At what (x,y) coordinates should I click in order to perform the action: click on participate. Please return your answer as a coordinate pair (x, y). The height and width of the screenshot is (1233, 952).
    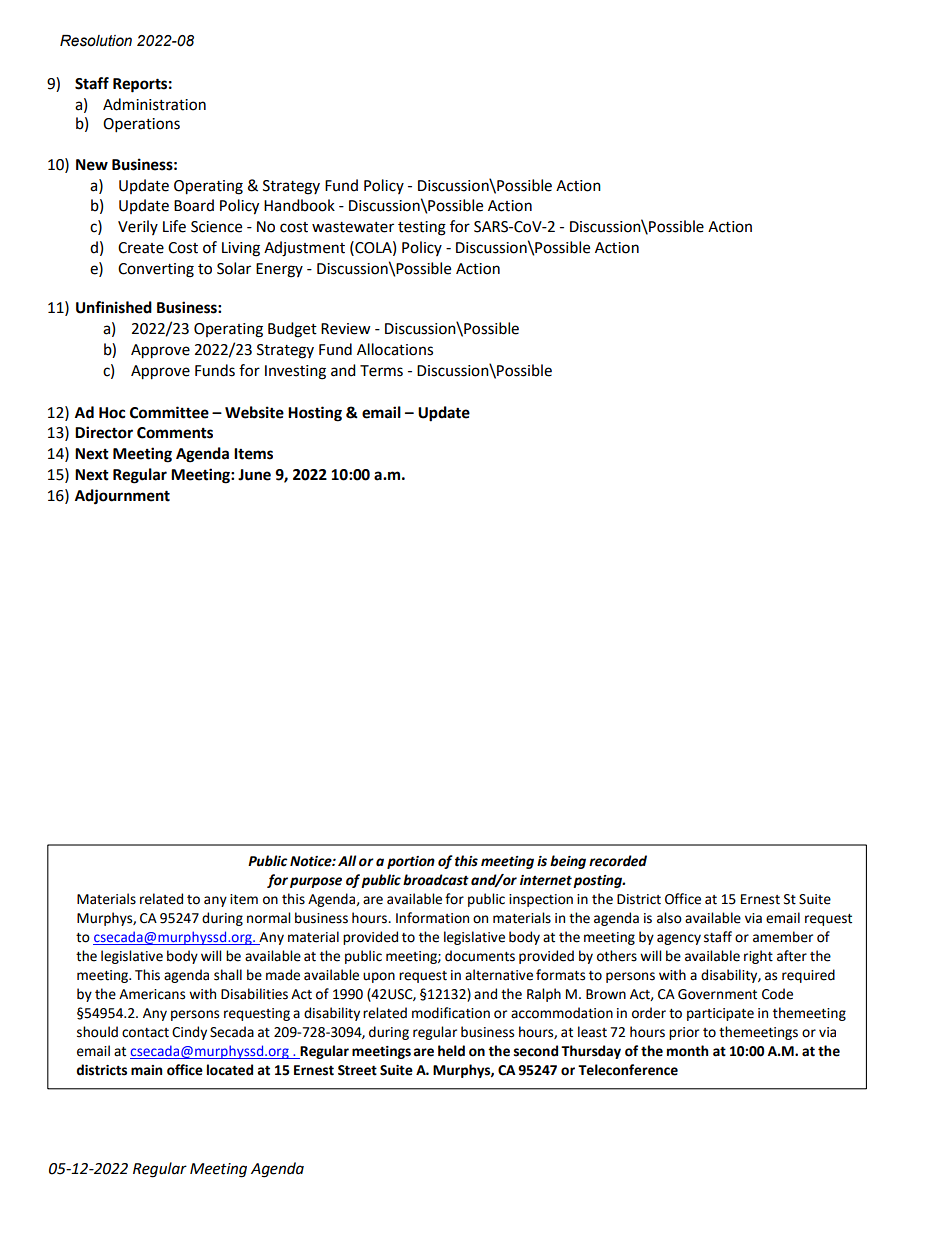
    Looking at the image, I should click on (720, 1014).
